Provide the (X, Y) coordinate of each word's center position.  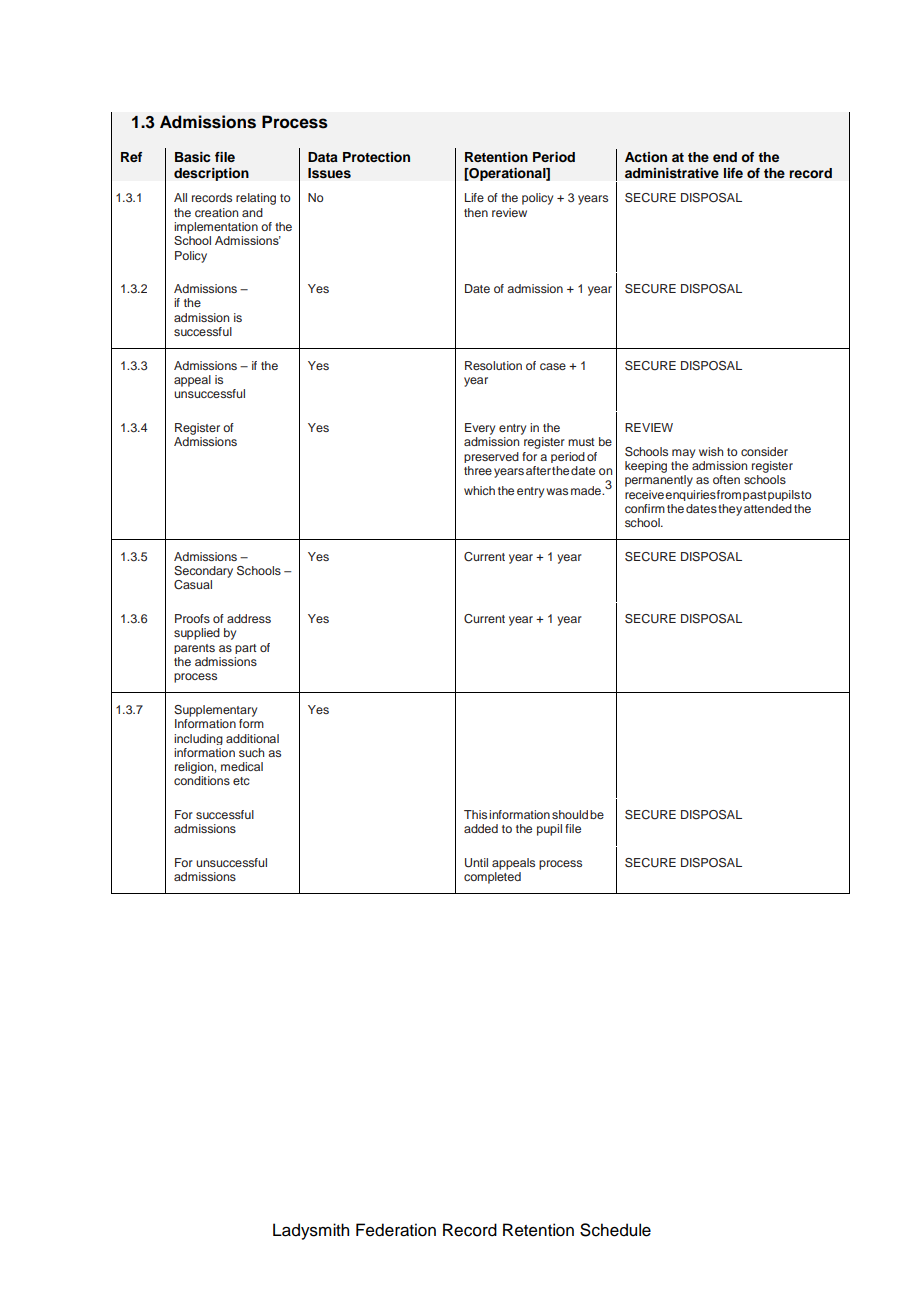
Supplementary (215, 711)
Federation (396, 1230)
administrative (672, 173)
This (475, 814)
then (476, 212)
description (211, 174)
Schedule (615, 1230)
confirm (645, 508)
